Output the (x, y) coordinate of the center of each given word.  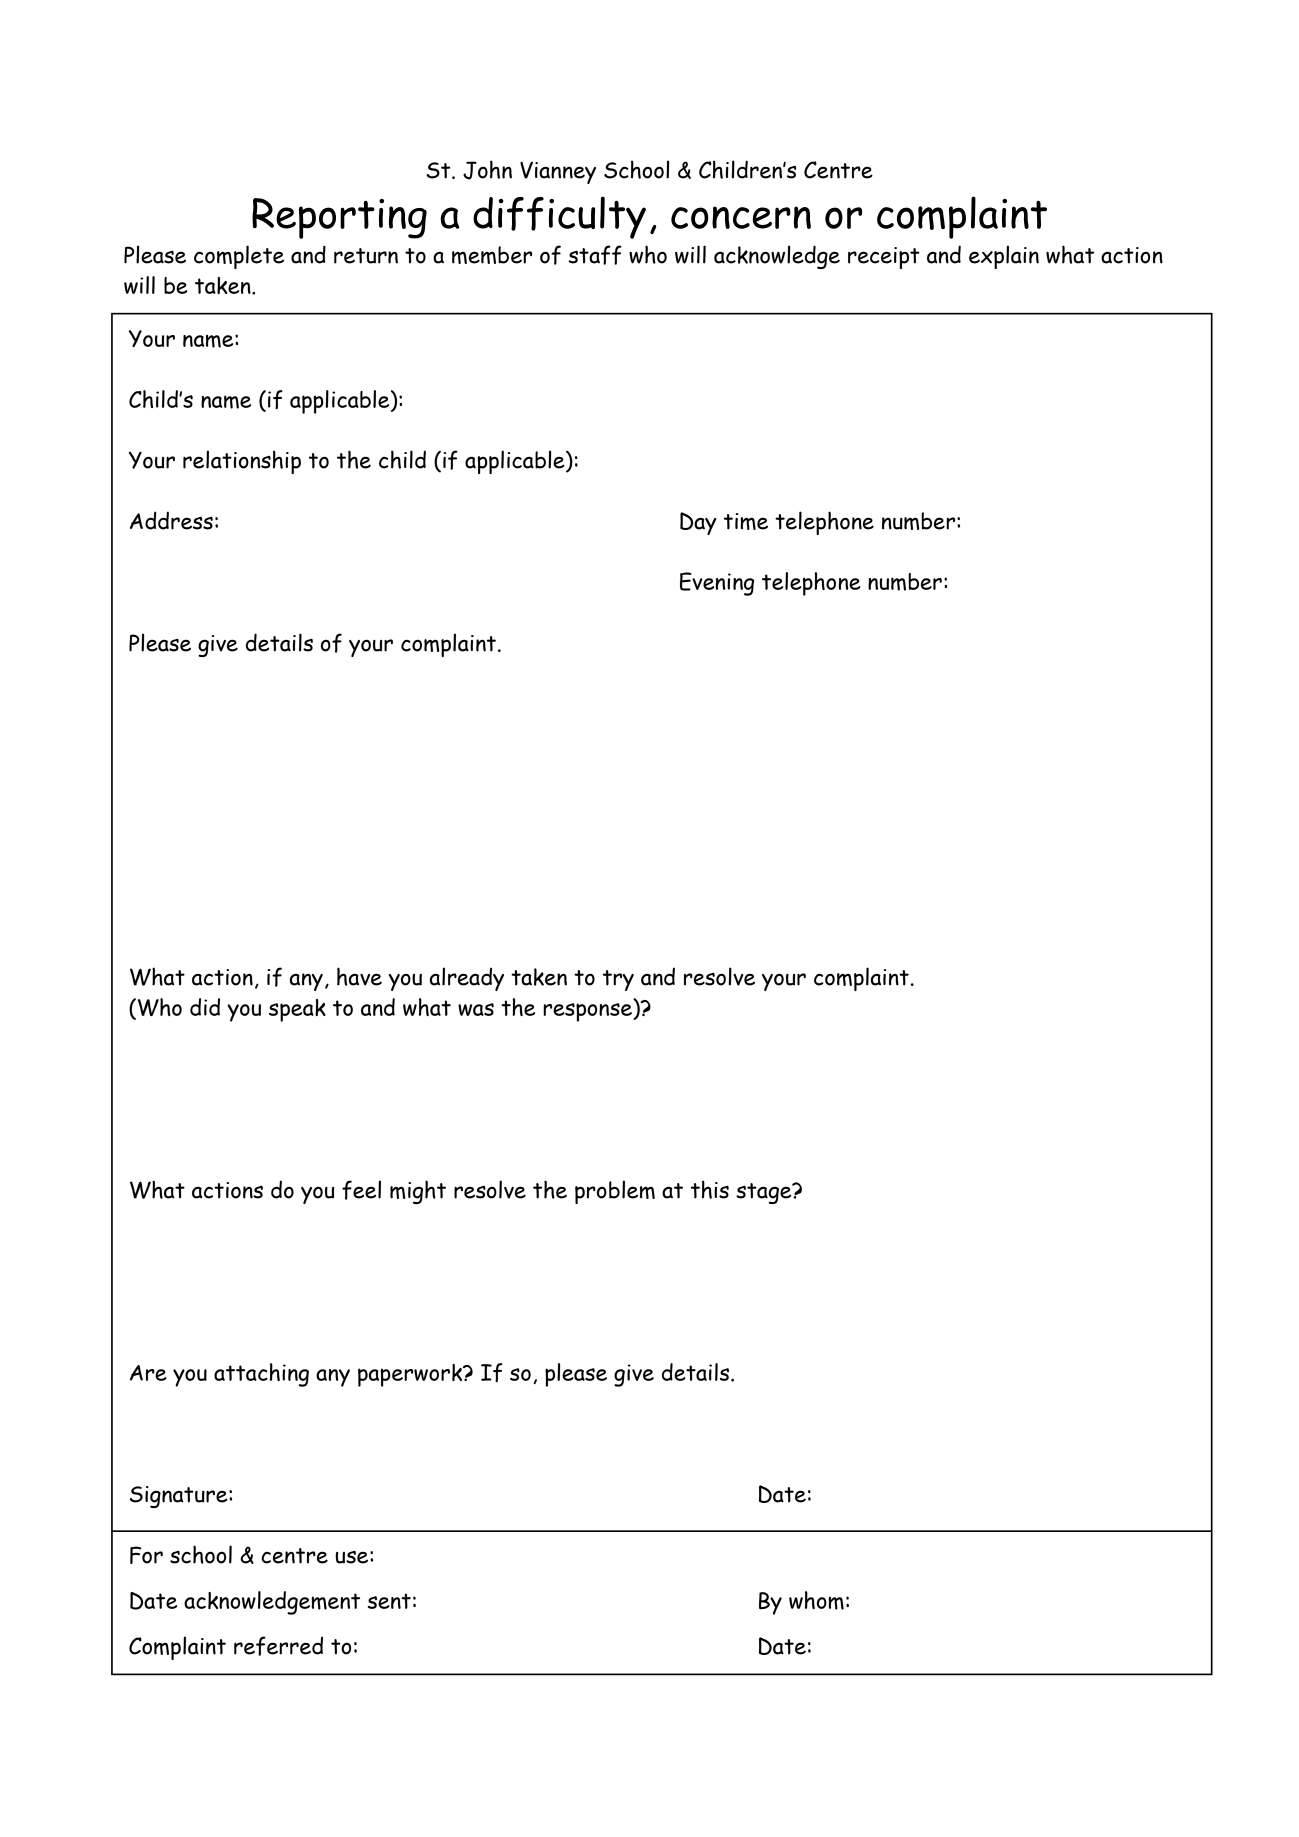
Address (171, 520)
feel (361, 1190)
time (746, 521)
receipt (884, 258)
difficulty (559, 217)
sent (389, 1601)
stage (765, 1193)
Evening (717, 584)
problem (615, 1192)
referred (278, 1646)
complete (239, 257)
